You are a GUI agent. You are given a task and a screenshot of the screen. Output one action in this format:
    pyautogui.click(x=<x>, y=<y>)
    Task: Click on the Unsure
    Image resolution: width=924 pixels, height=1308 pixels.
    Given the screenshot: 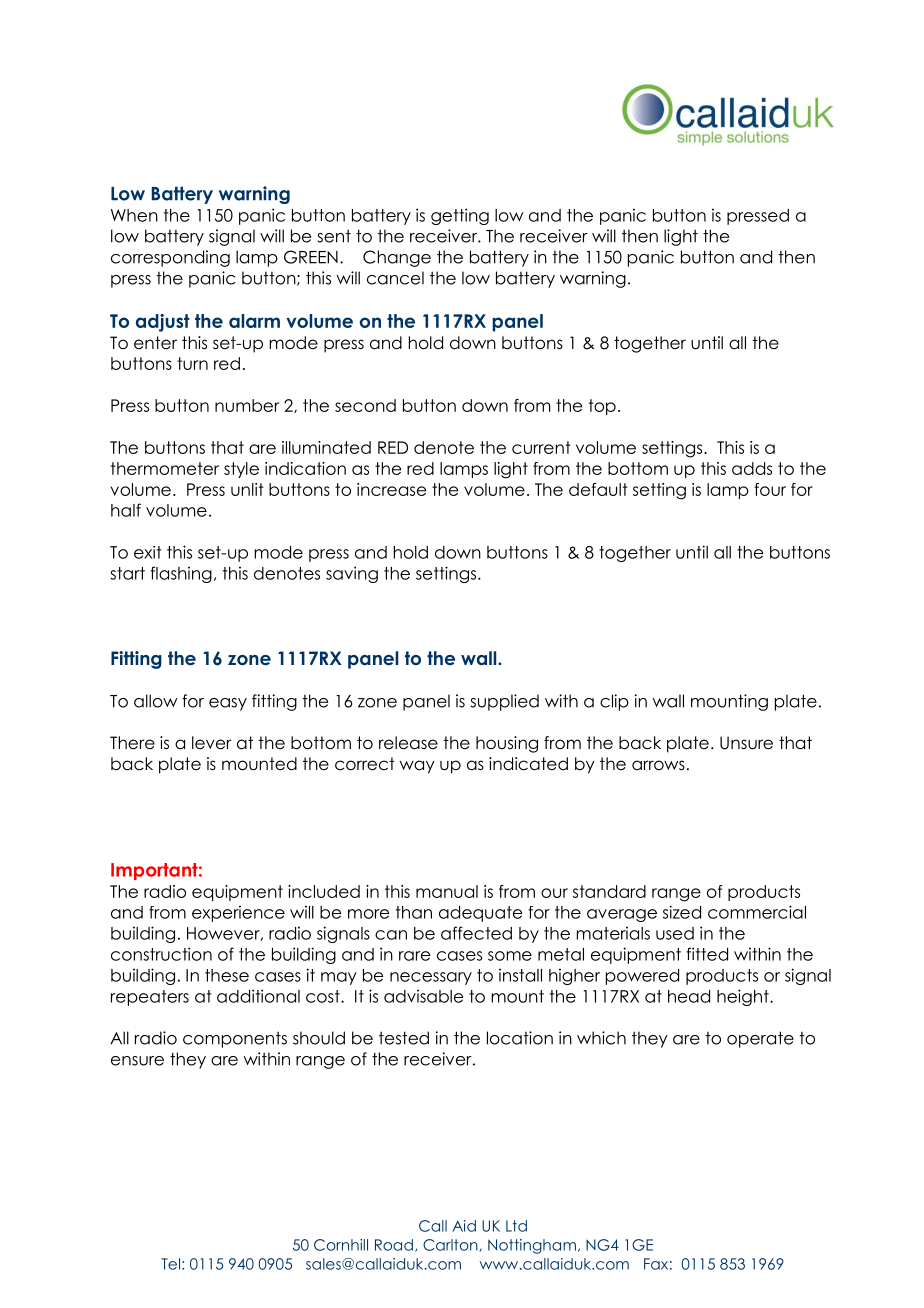 What is the action you would take?
    pyautogui.click(x=746, y=743)
